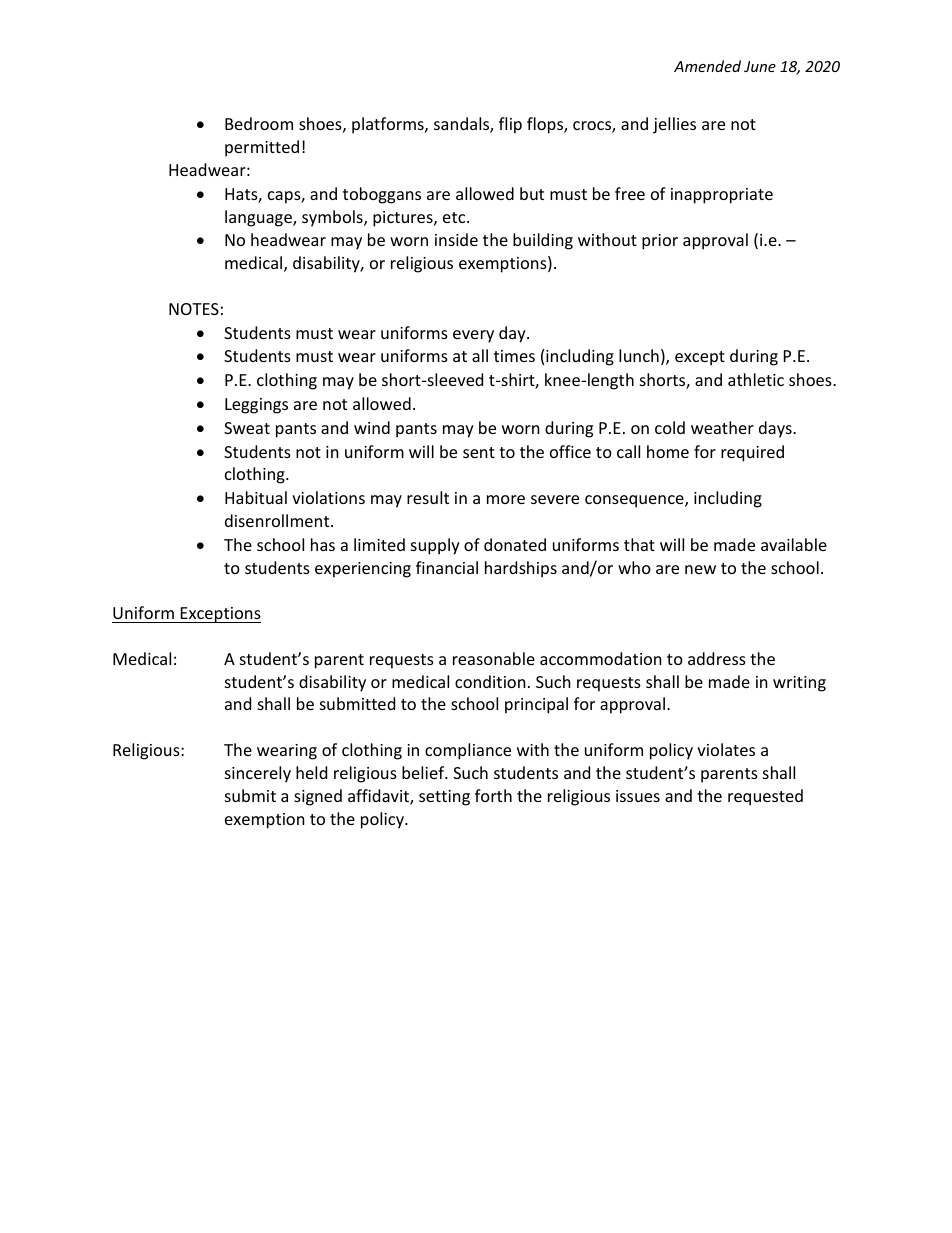 This page has height=1233, width=952. Describe the element at coordinates (493, 795) in the page. I see `forth` at that location.
